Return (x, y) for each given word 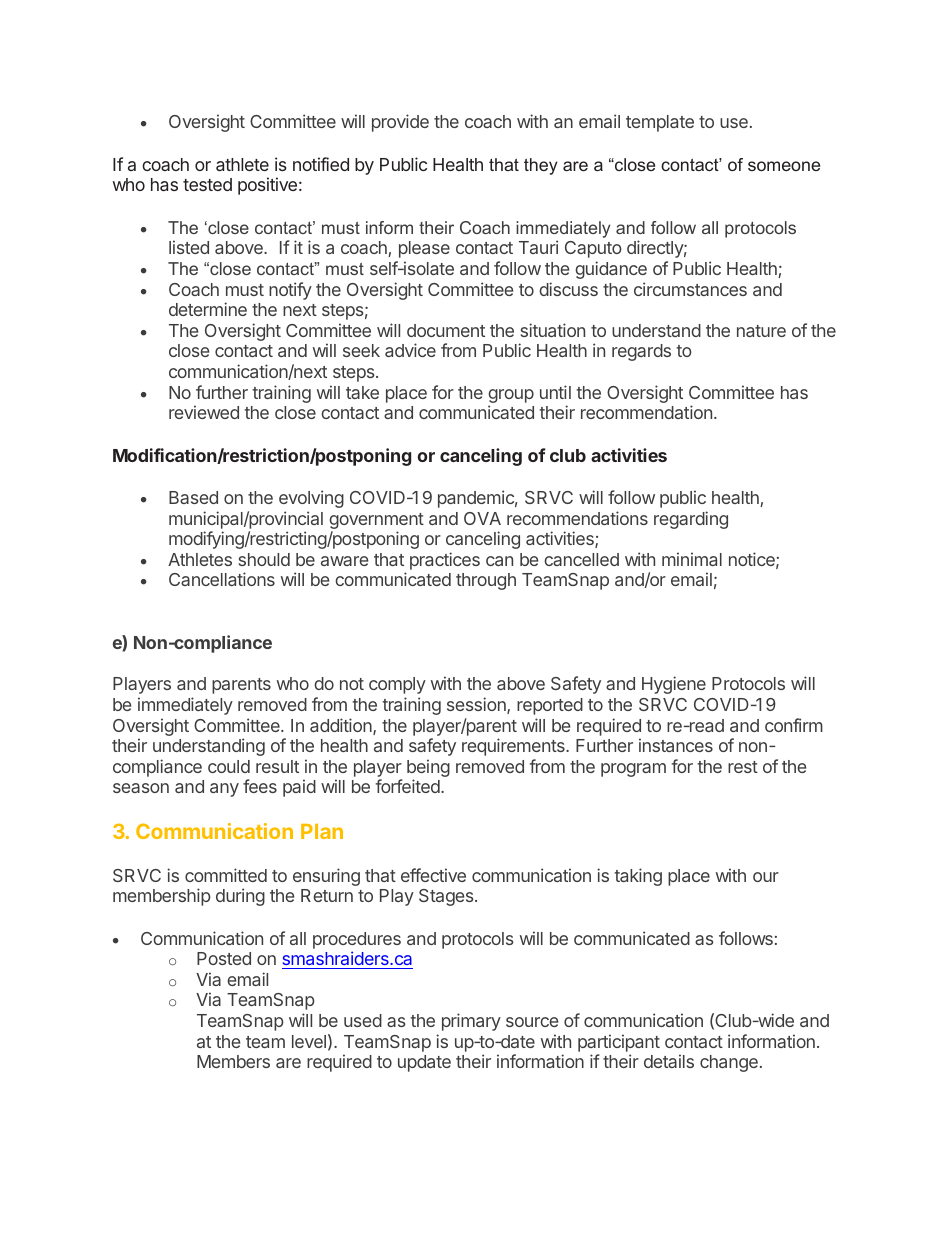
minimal (692, 559)
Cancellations (222, 579)
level (309, 1041)
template (660, 123)
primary (471, 1022)
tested (207, 184)
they (541, 166)
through (486, 581)
